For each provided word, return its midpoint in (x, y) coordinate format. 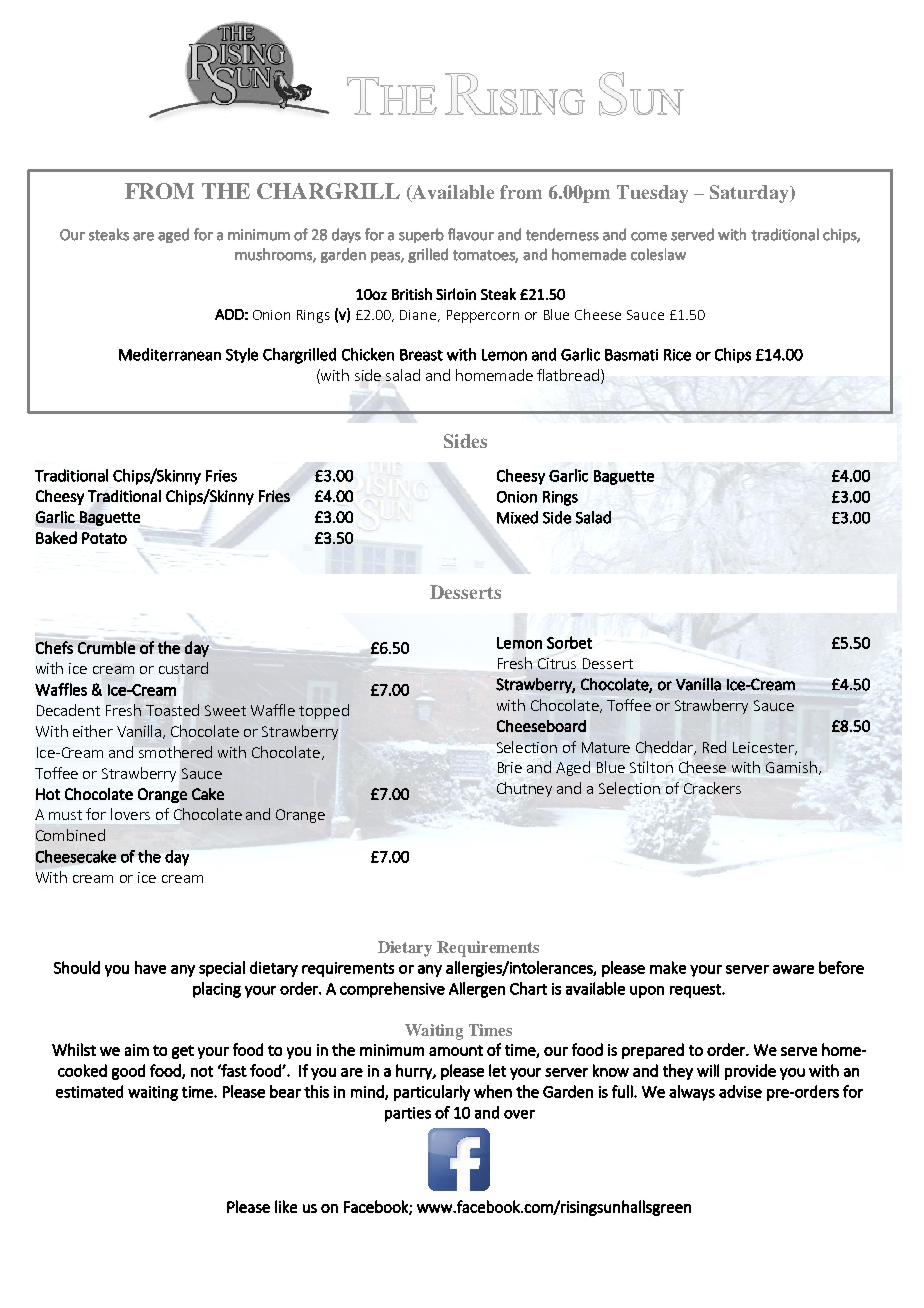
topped (324, 711)
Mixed (517, 517)
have (150, 967)
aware (793, 969)
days (346, 235)
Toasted (172, 710)
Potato (104, 538)
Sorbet (569, 642)
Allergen (477, 990)
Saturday (750, 194)
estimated (89, 1091)
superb (421, 235)
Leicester (764, 748)
